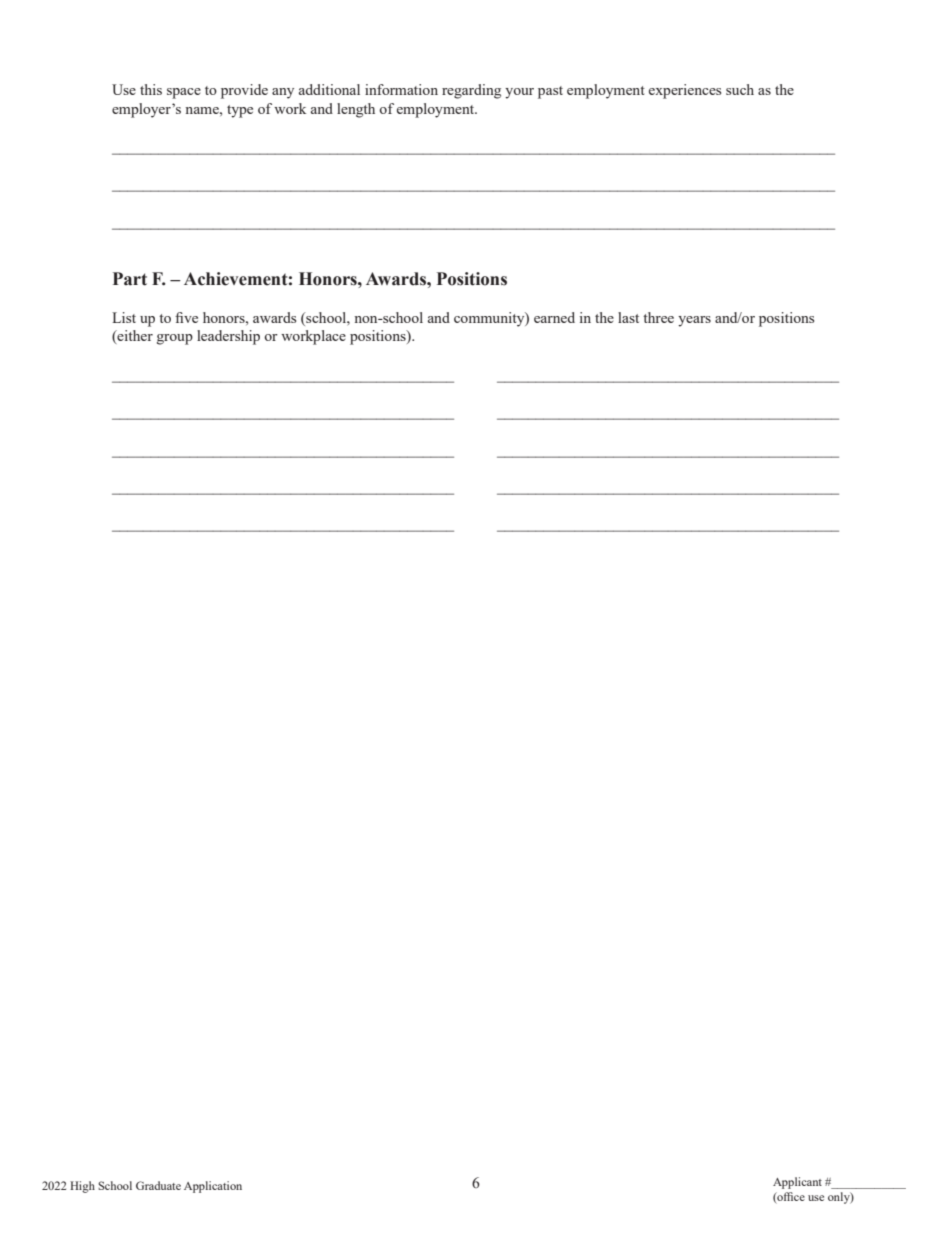 This screenshot has width=952, height=1233. I want to click on Graduate, so click(158, 1185).
